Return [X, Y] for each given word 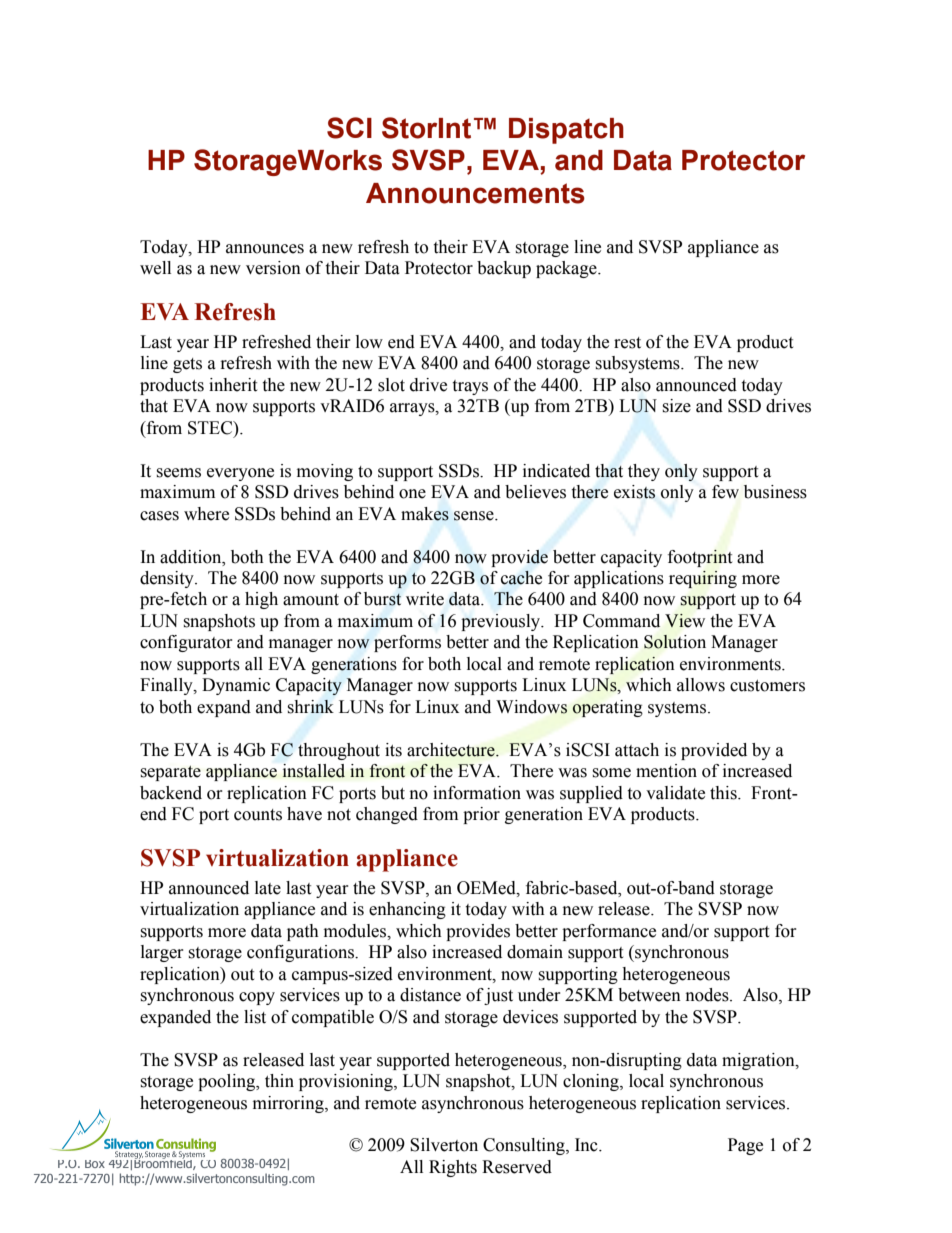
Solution [675, 642]
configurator [186, 643]
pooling [228, 1082]
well [155, 268]
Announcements [475, 193]
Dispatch [566, 131]
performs [407, 643]
